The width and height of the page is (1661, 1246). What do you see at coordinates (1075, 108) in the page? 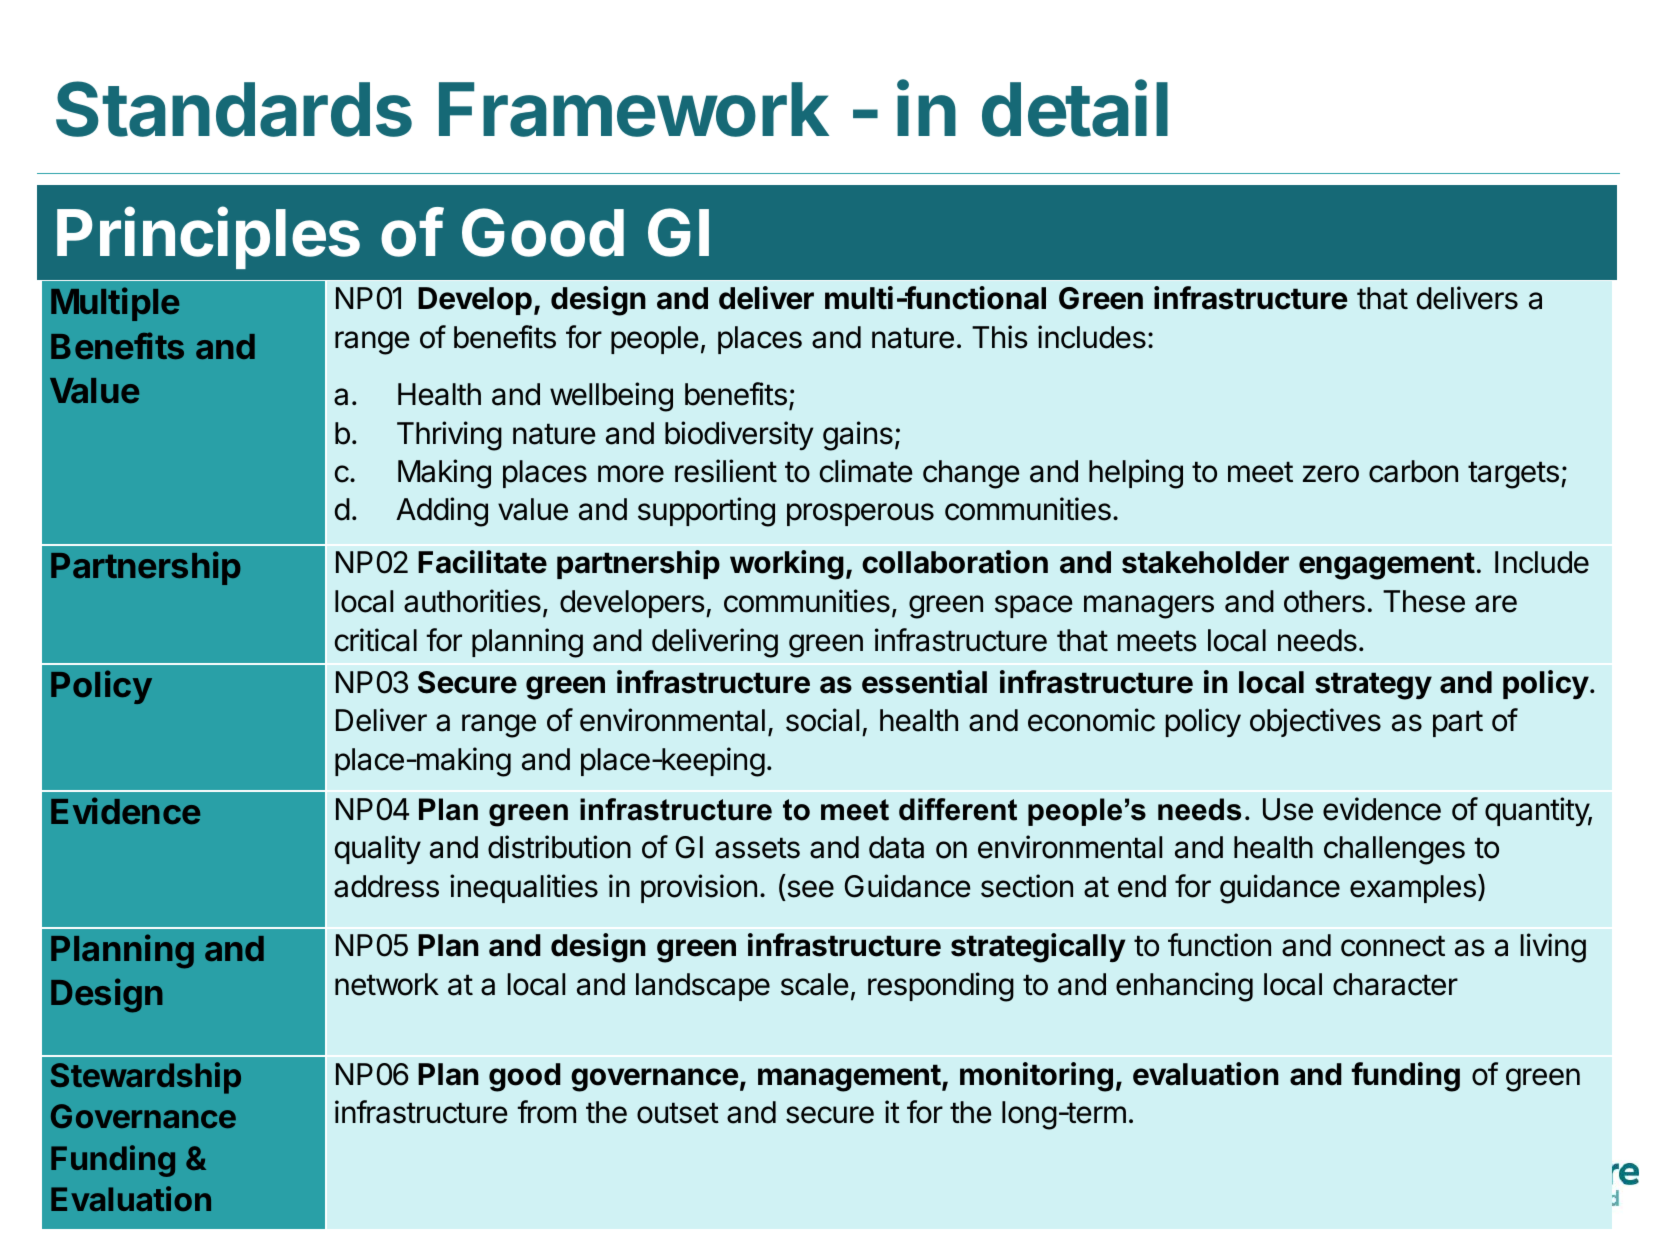
I see `detail` at bounding box center [1075, 108].
